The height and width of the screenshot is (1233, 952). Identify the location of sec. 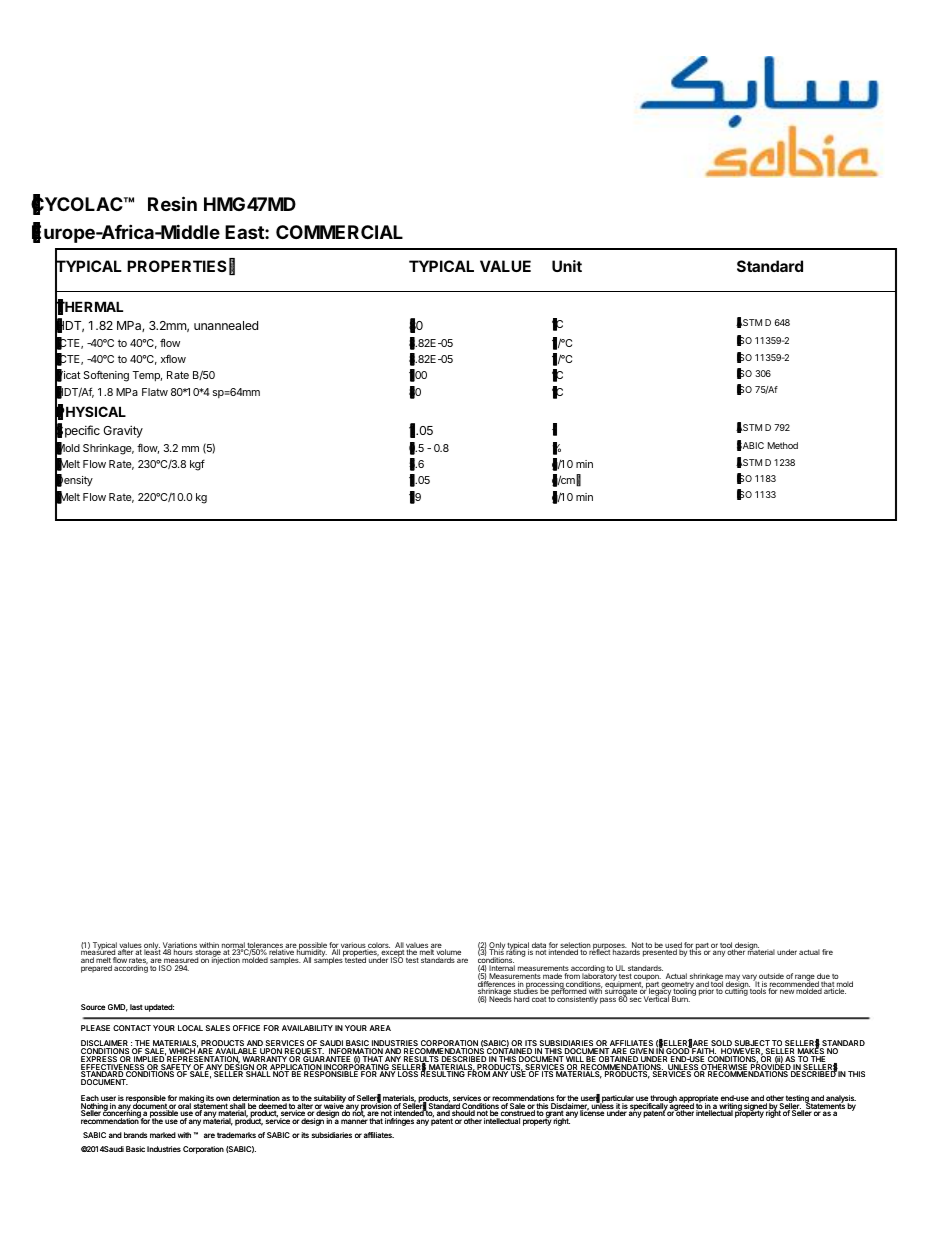
(636, 999).
